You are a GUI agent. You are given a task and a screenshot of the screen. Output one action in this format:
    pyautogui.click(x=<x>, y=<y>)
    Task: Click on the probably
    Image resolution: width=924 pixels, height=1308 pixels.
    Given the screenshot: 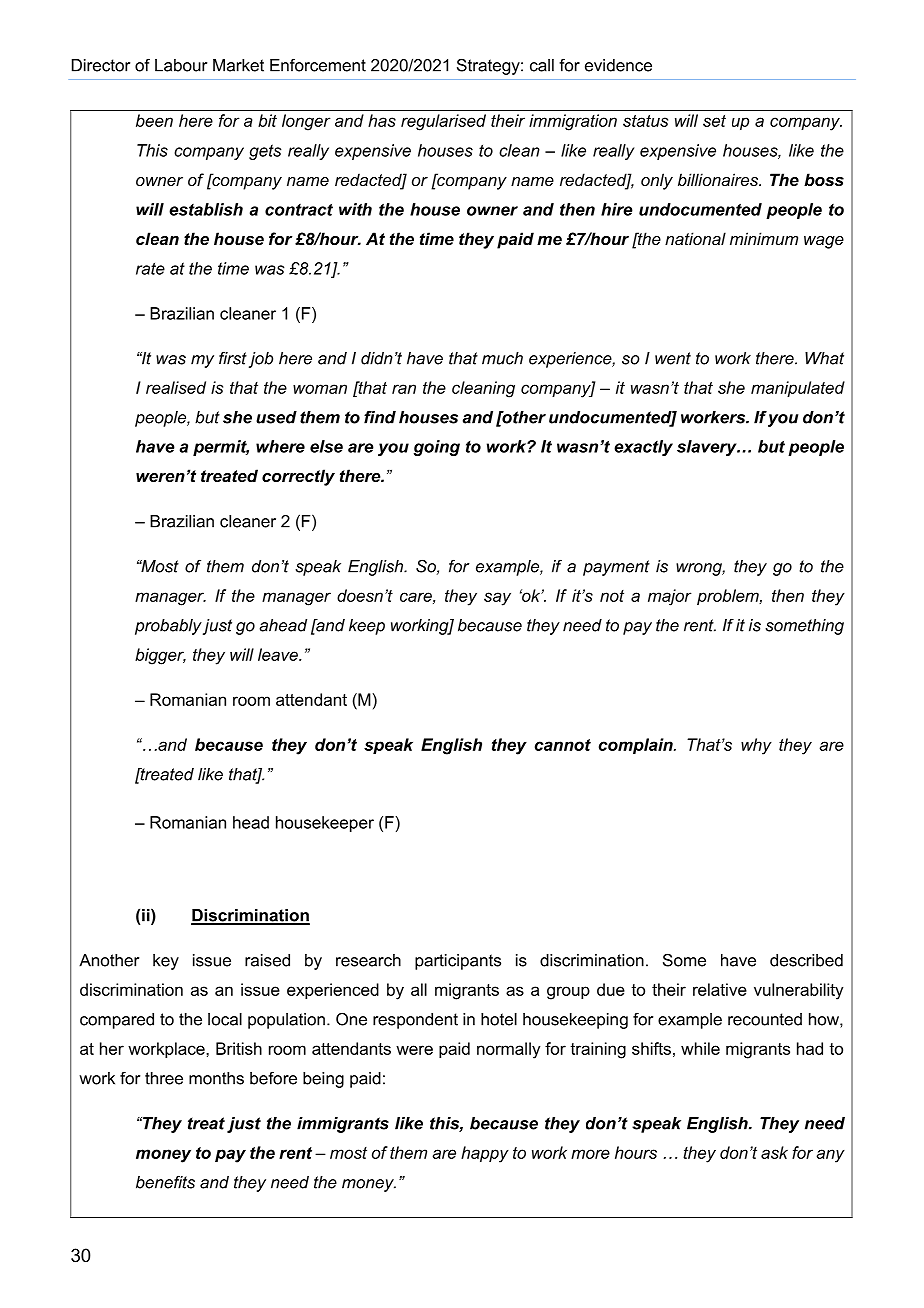 What is the action you would take?
    pyautogui.click(x=168, y=627)
